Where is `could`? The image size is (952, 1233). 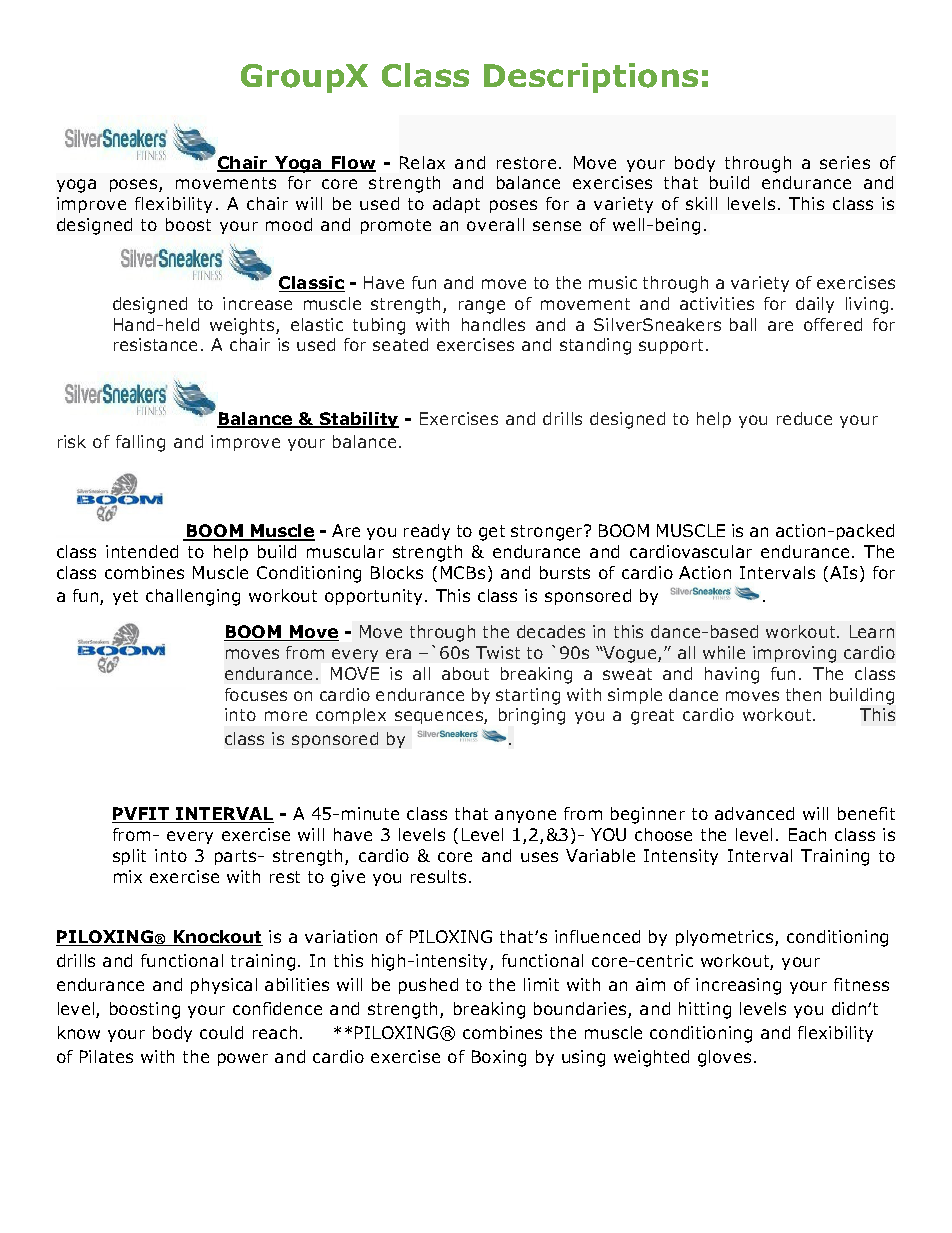 could is located at coordinates (221, 1032).
